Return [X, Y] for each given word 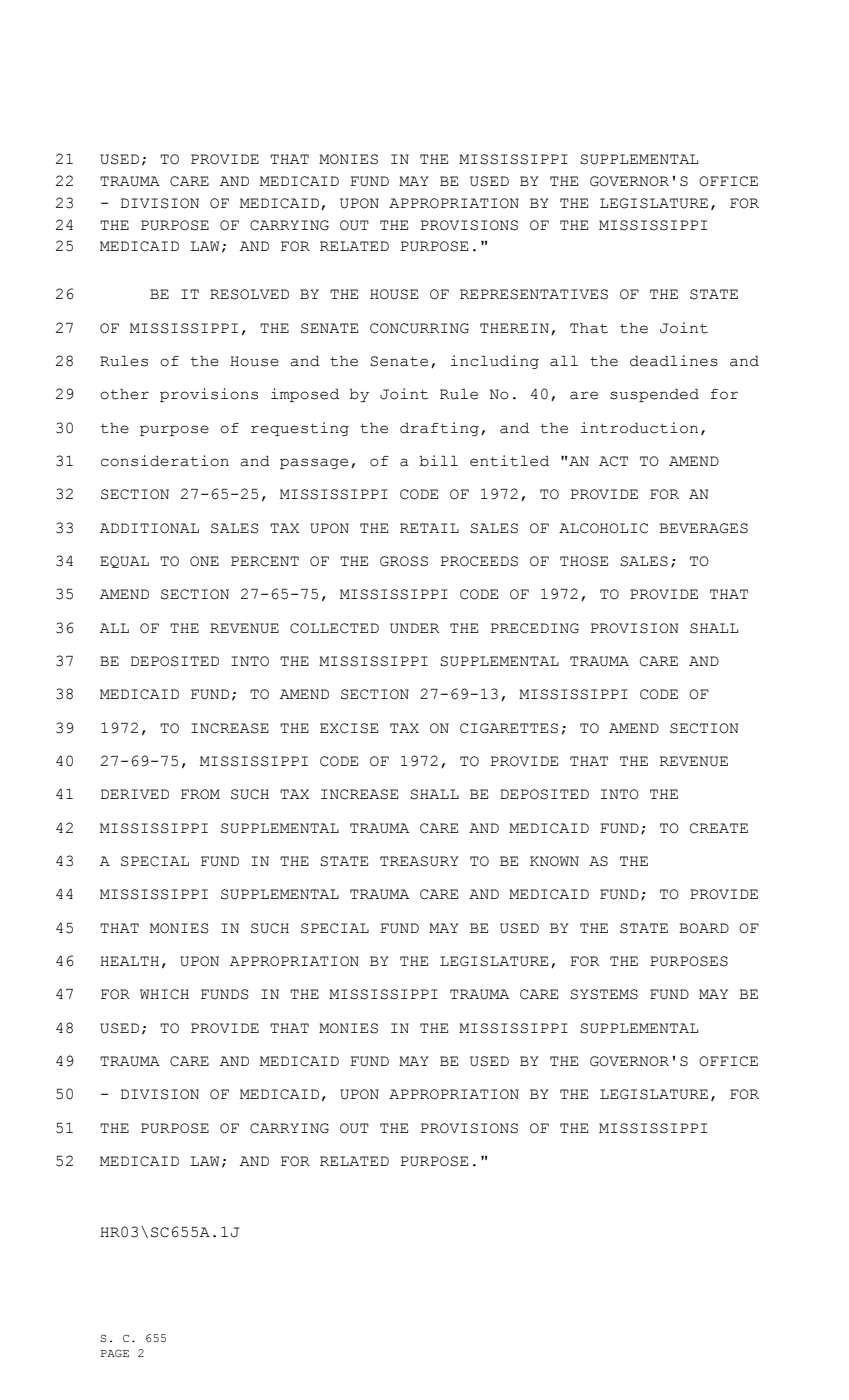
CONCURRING [419, 328]
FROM [200, 794]
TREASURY [419, 861]
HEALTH [129, 961]
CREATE [719, 828]
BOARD [704, 928]
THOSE [584, 561]
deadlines [674, 361]
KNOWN [554, 861]
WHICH [164, 994]
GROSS [404, 561]
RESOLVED [249, 294]
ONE [204, 561]
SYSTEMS [604, 994]
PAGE [115, 1353]
